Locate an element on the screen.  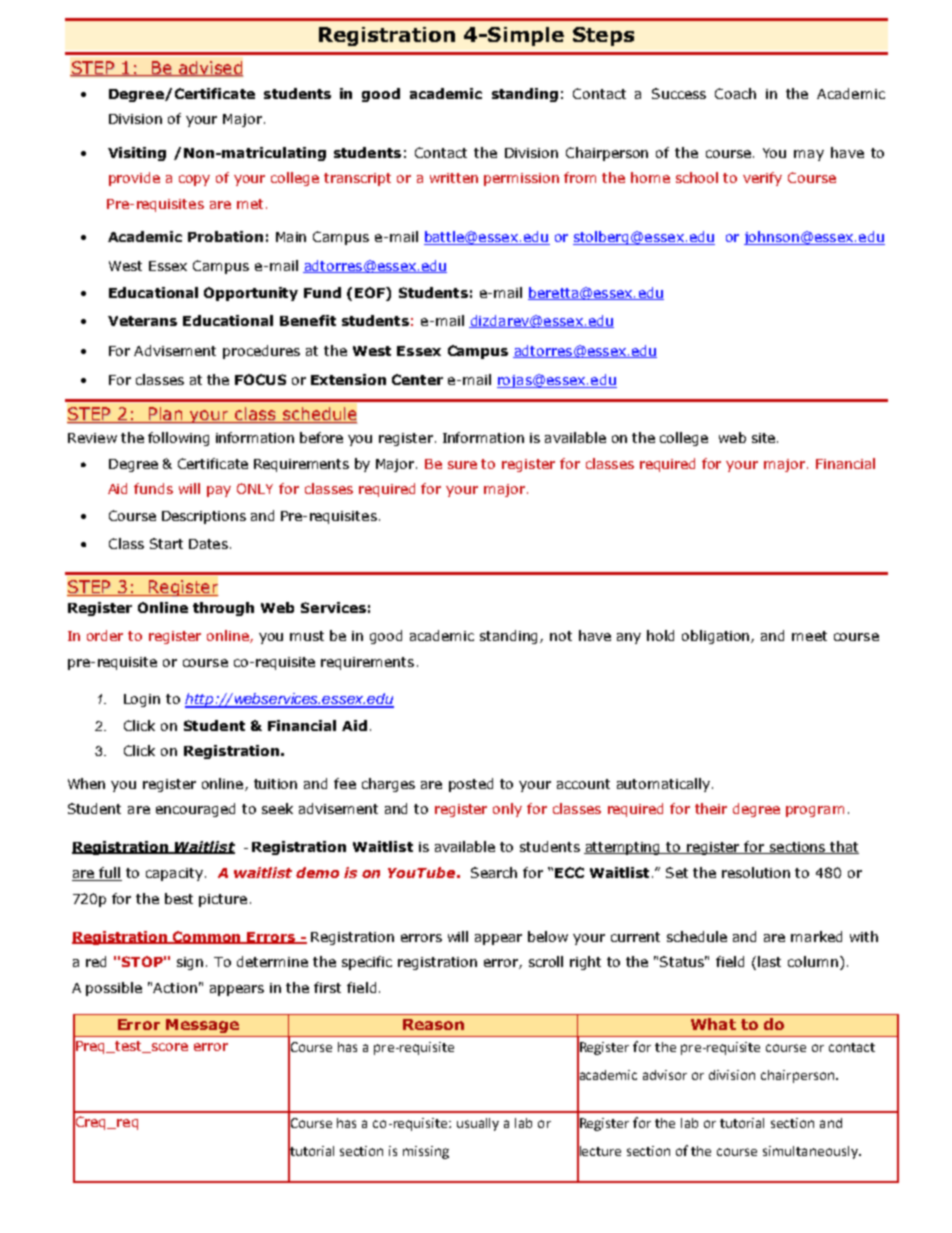
not is located at coordinates (561, 636).
